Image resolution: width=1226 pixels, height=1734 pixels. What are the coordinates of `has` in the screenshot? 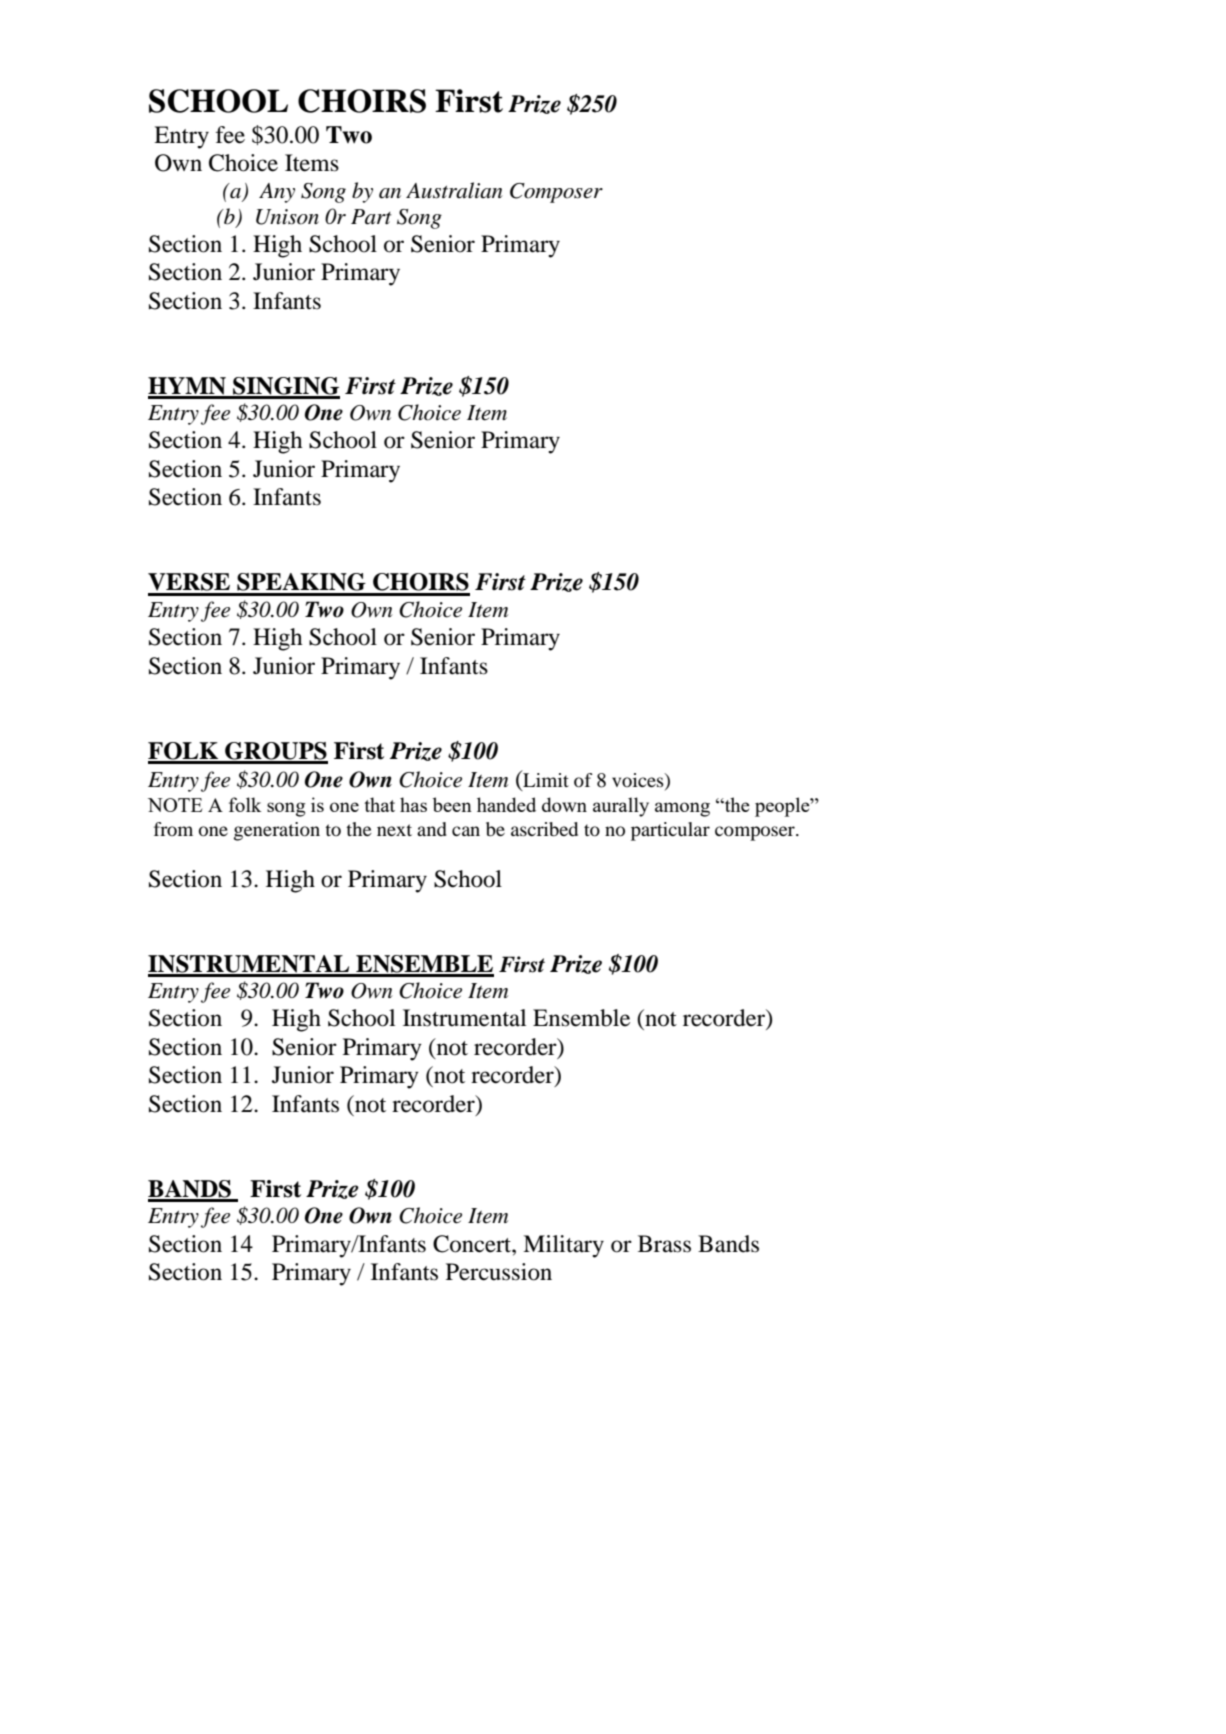 It's located at (413, 804).
